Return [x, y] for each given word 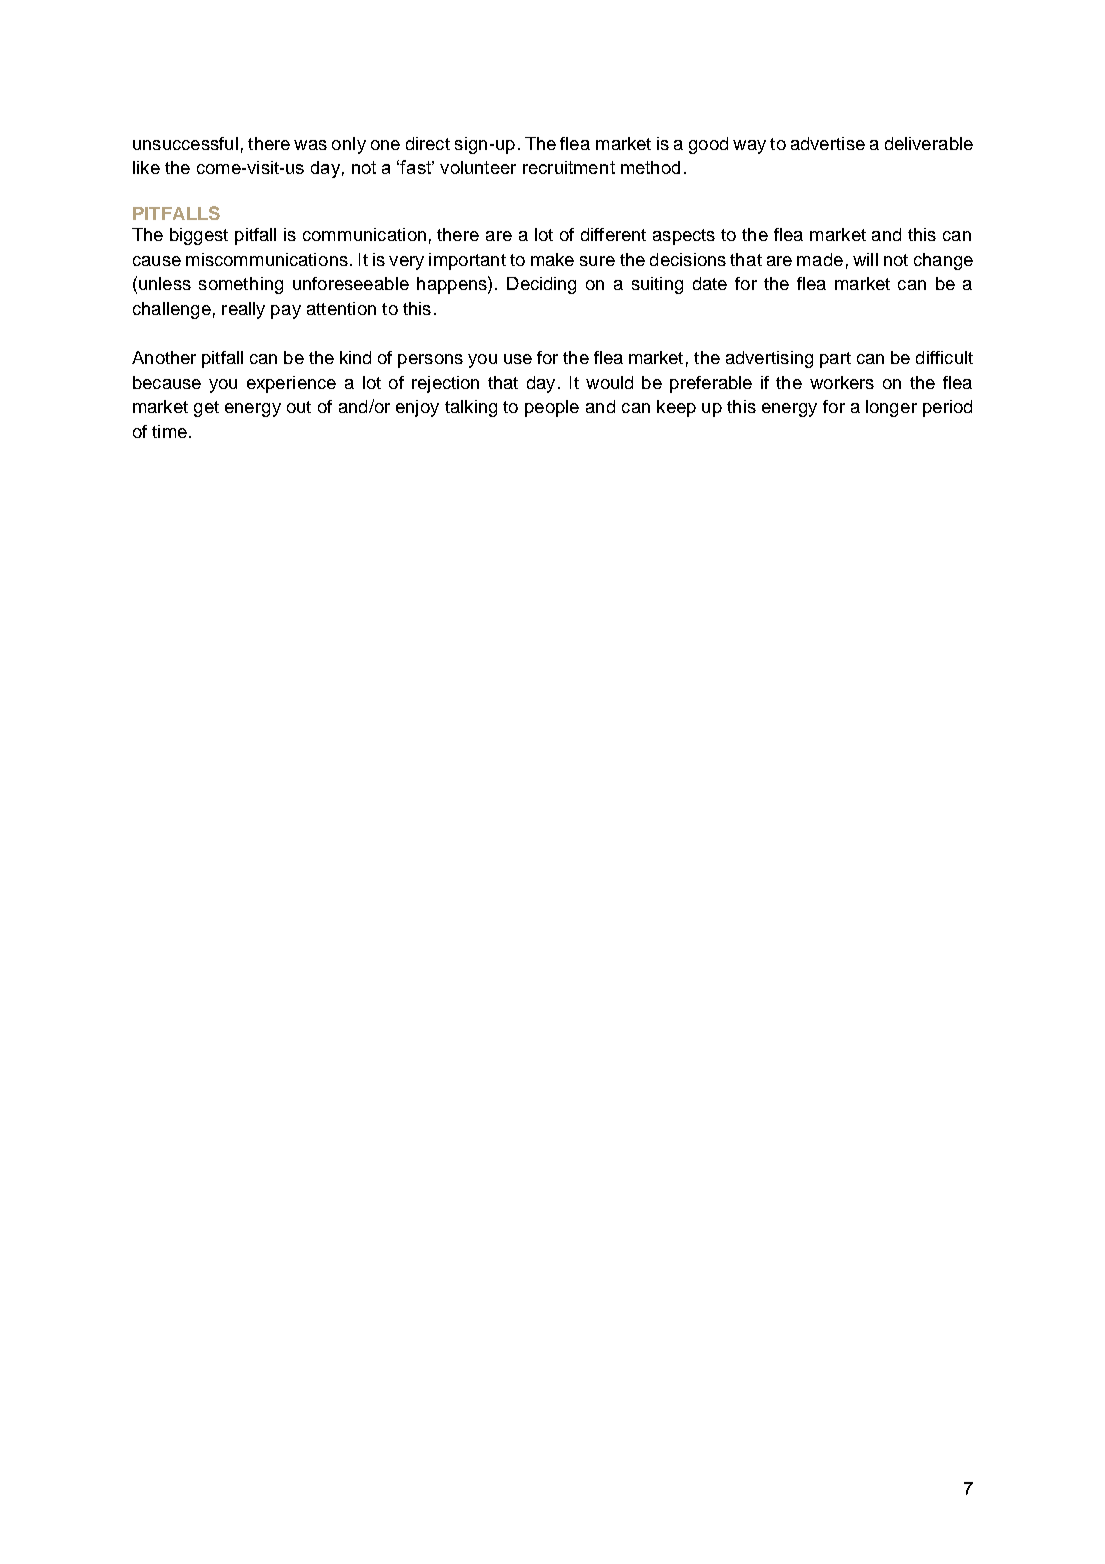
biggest [199, 236]
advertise [828, 143]
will [865, 259]
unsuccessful [185, 143]
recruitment [569, 167]
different [613, 234]
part [835, 360]
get [206, 409]
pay [286, 312]
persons [430, 361]
